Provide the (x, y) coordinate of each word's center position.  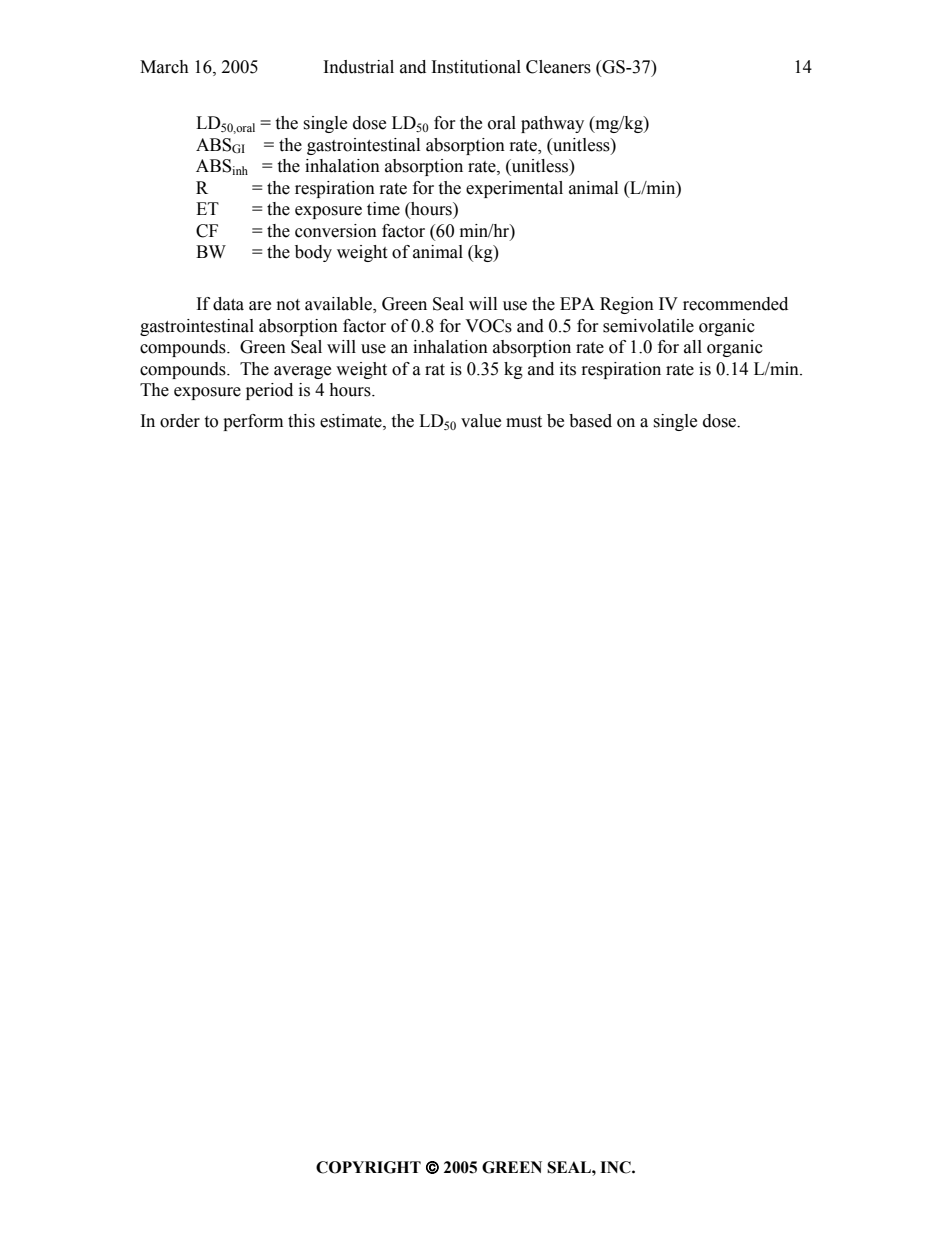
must (524, 422)
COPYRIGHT (368, 1167)
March (164, 67)
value (481, 421)
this (301, 421)
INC (616, 1167)
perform (253, 422)
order (180, 421)
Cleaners (558, 67)
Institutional (476, 67)
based (590, 421)
